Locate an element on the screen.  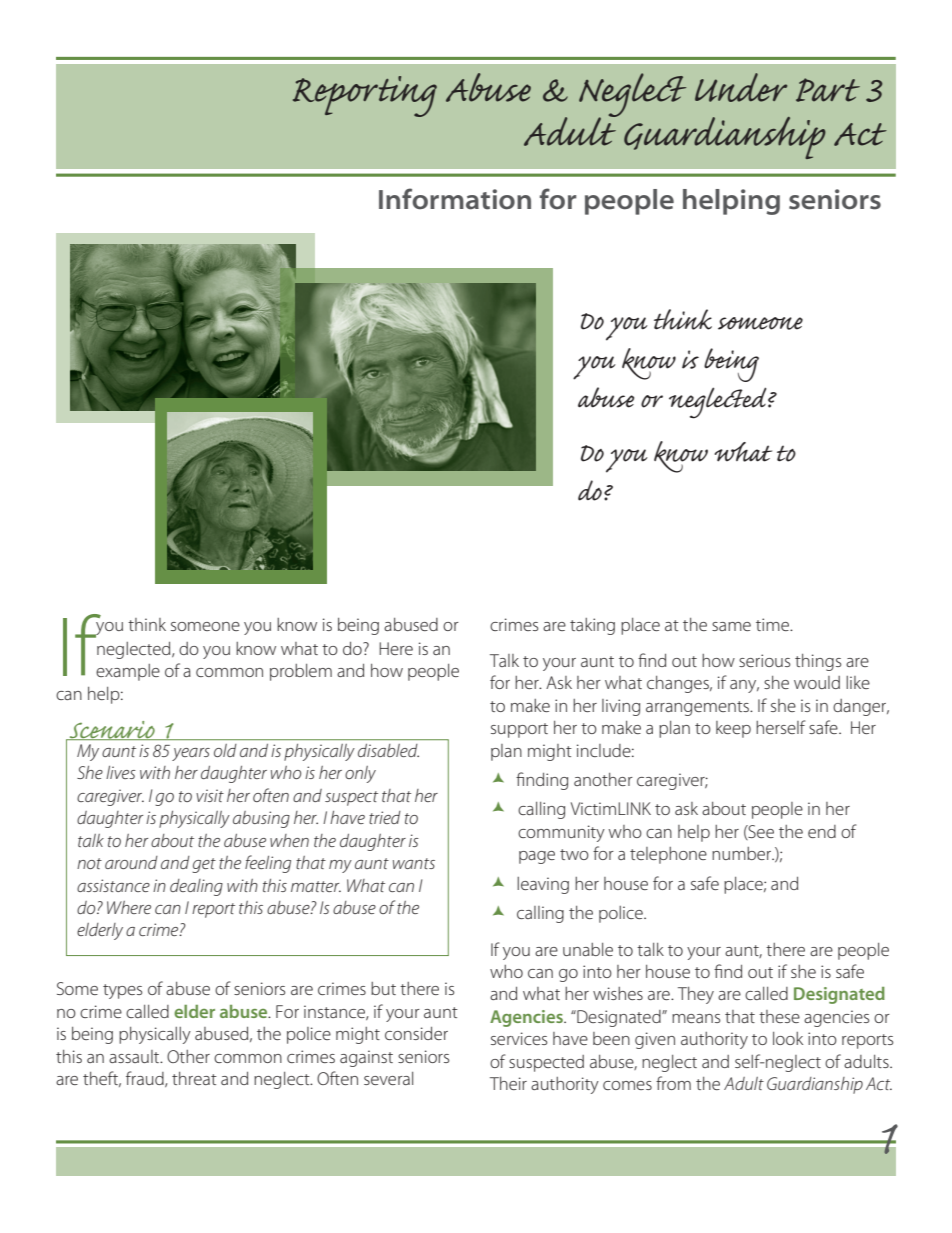
same is located at coordinates (731, 626).
